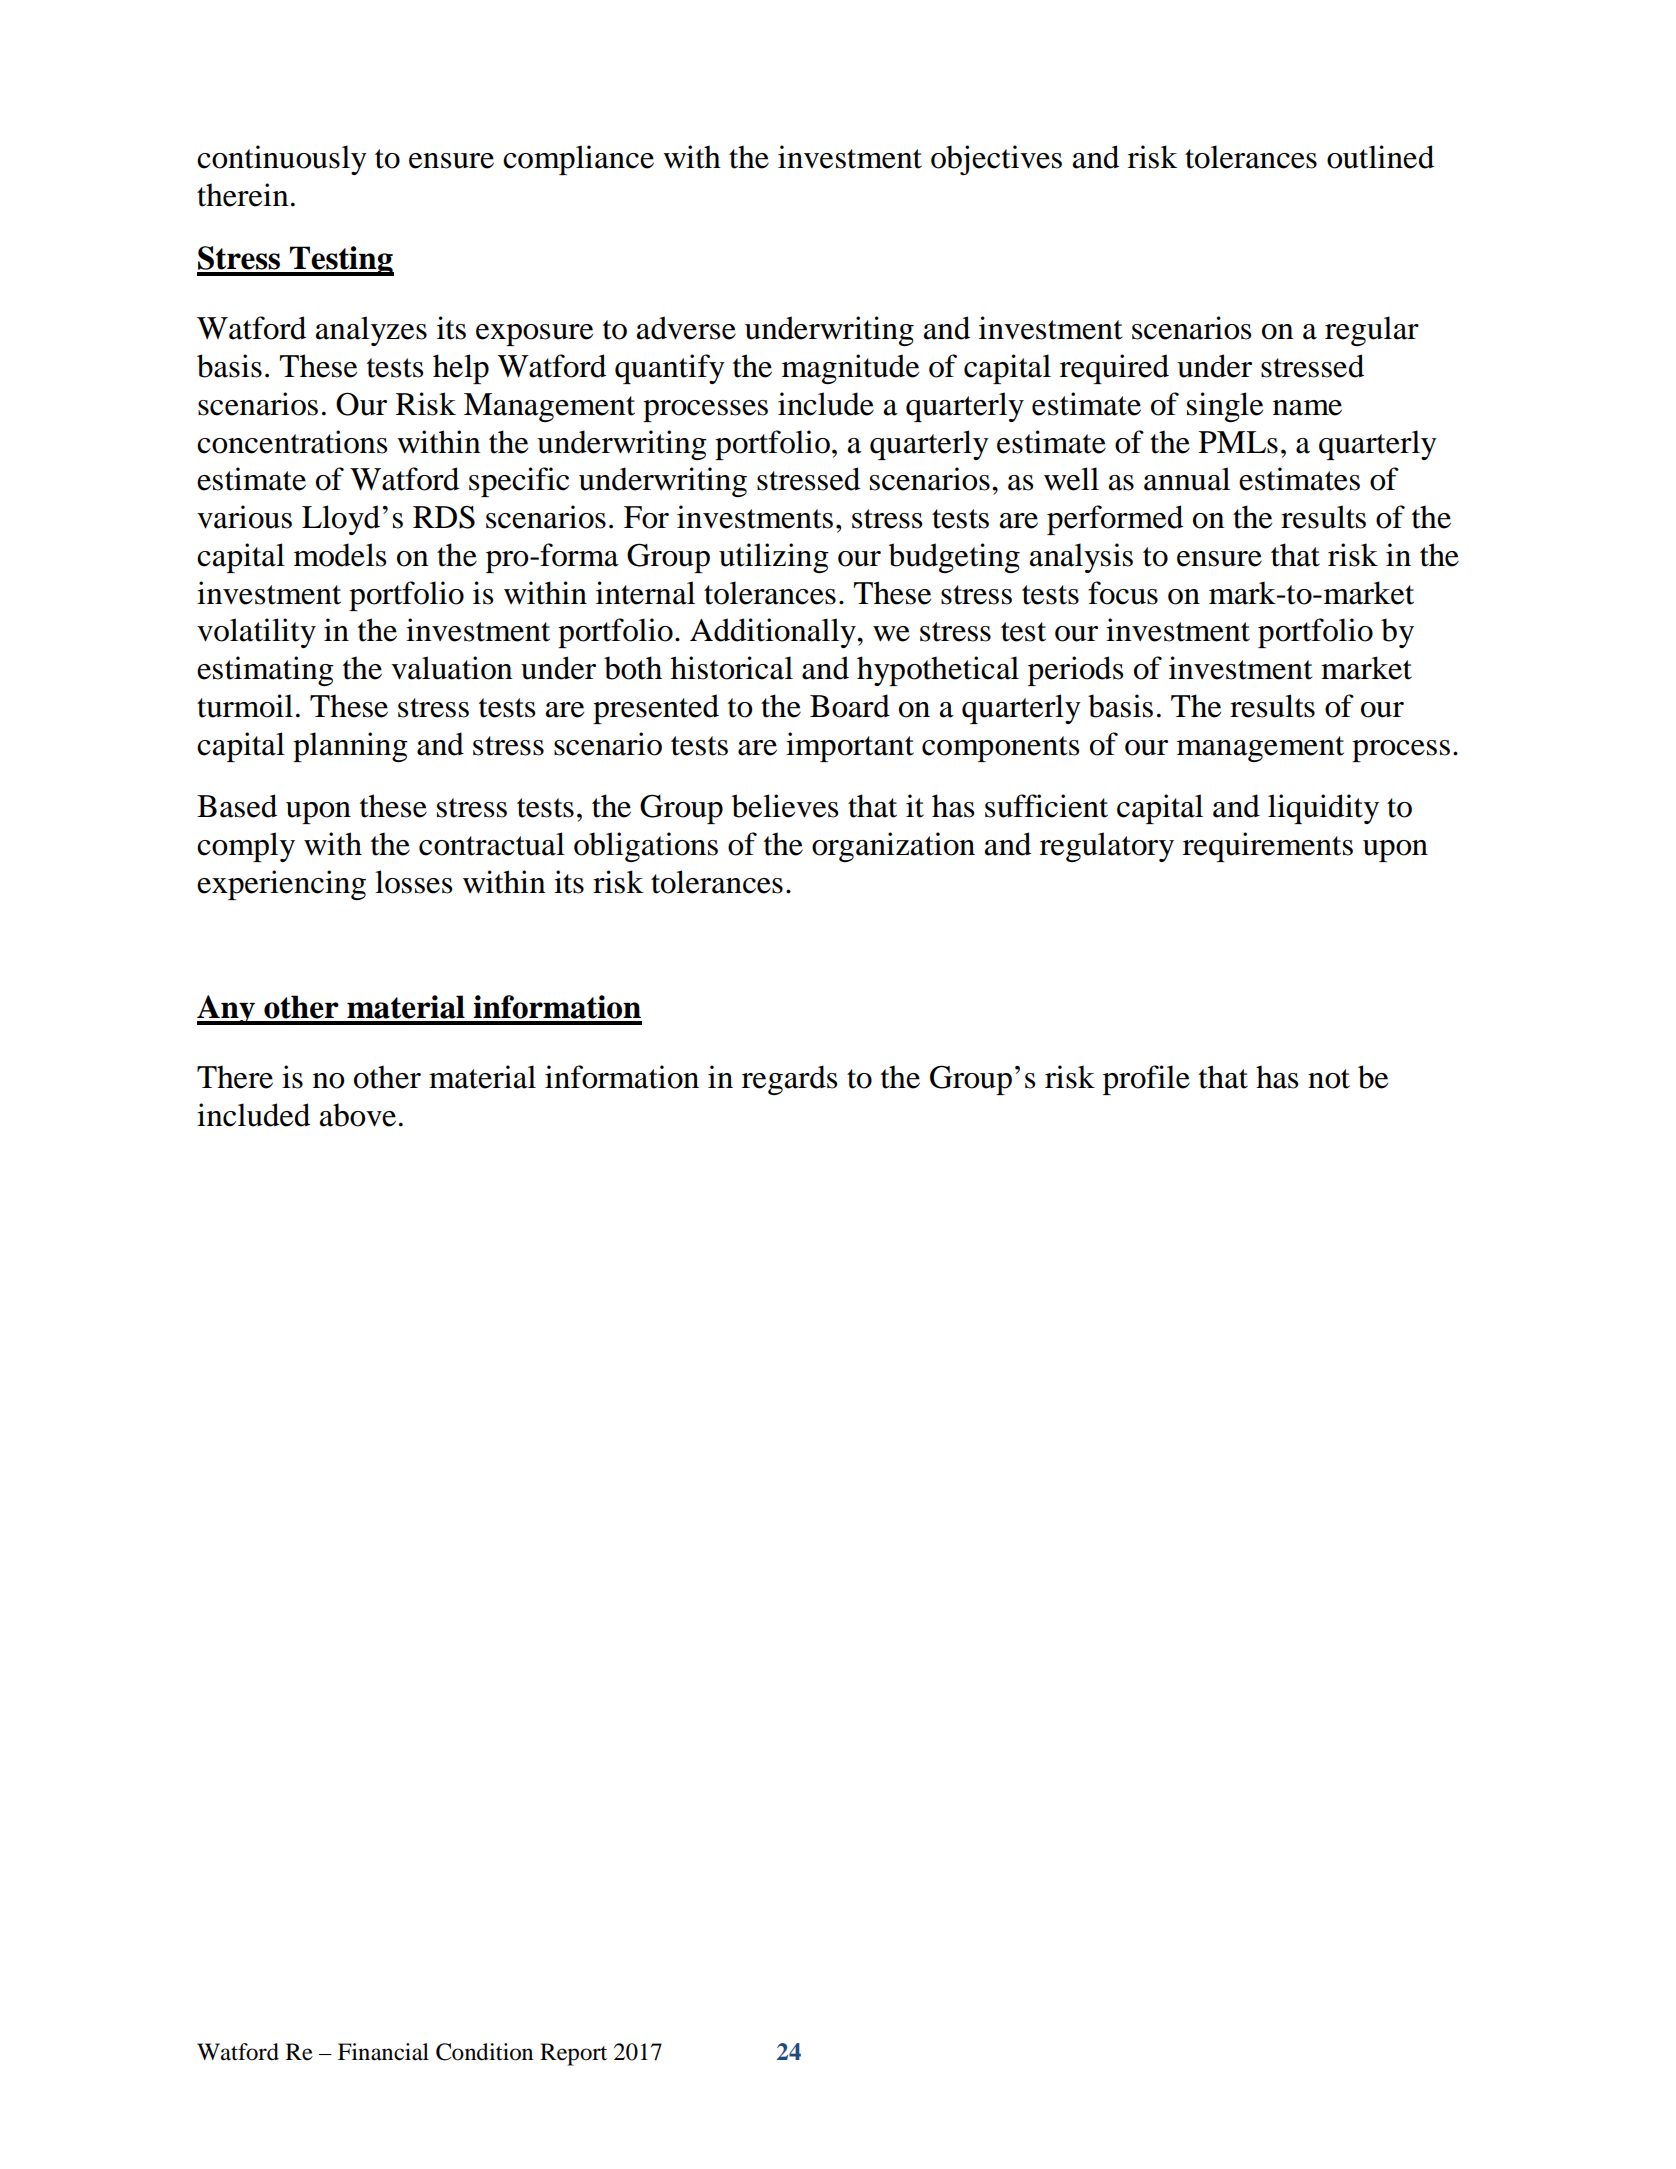  I want to click on requirements, so click(1268, 847).
